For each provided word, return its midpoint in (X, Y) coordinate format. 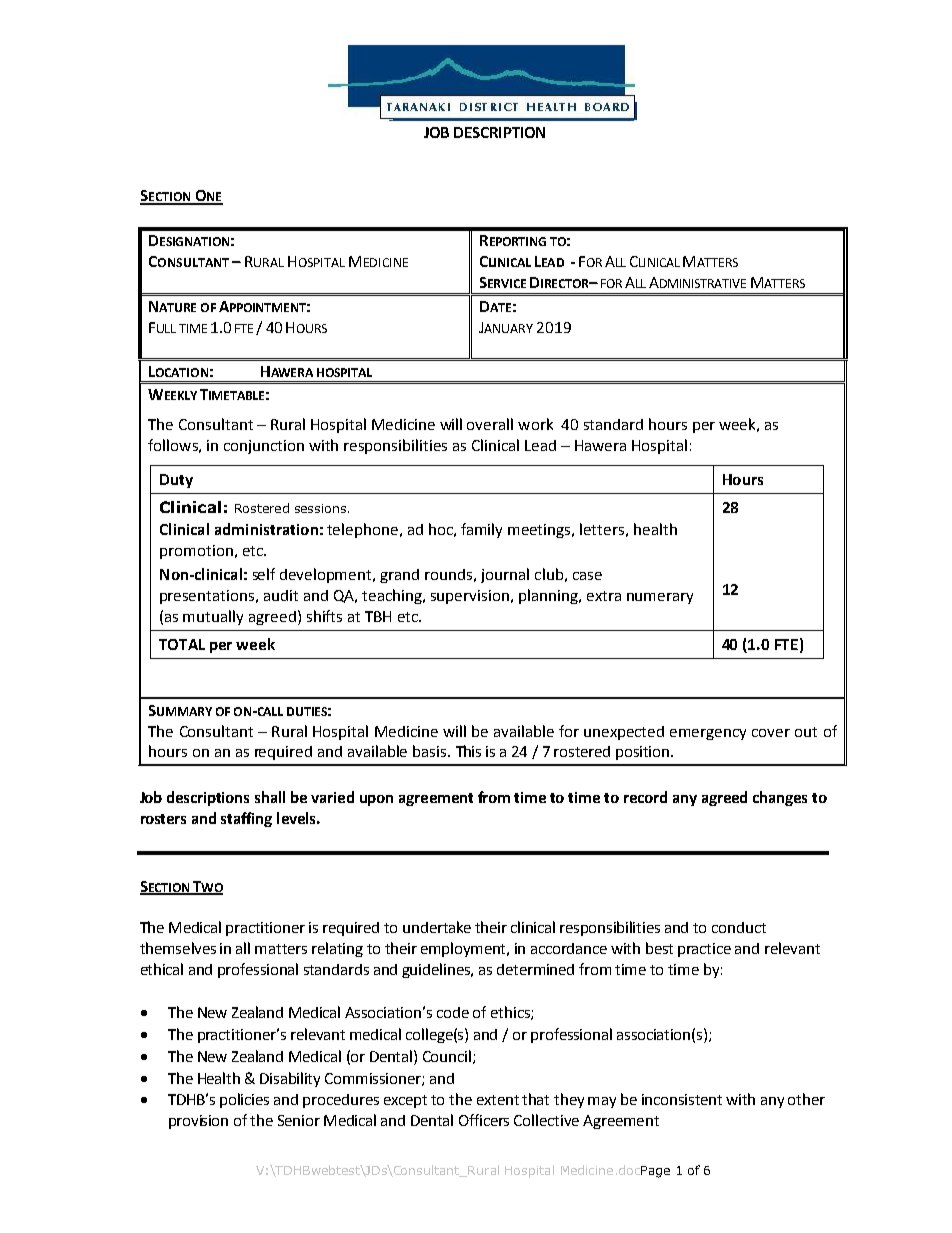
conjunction (264, 447)
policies (244, 1100)
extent (498, 1100)
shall (270, 797)
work (535, 424)
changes (780, 798)
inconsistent (682, 1099)
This (468, 751)
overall (490, 424)
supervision (470, 597)
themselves (178, 948)
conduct (739, 927)
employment (465, 949)
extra (604, 596)
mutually (213, 617)
